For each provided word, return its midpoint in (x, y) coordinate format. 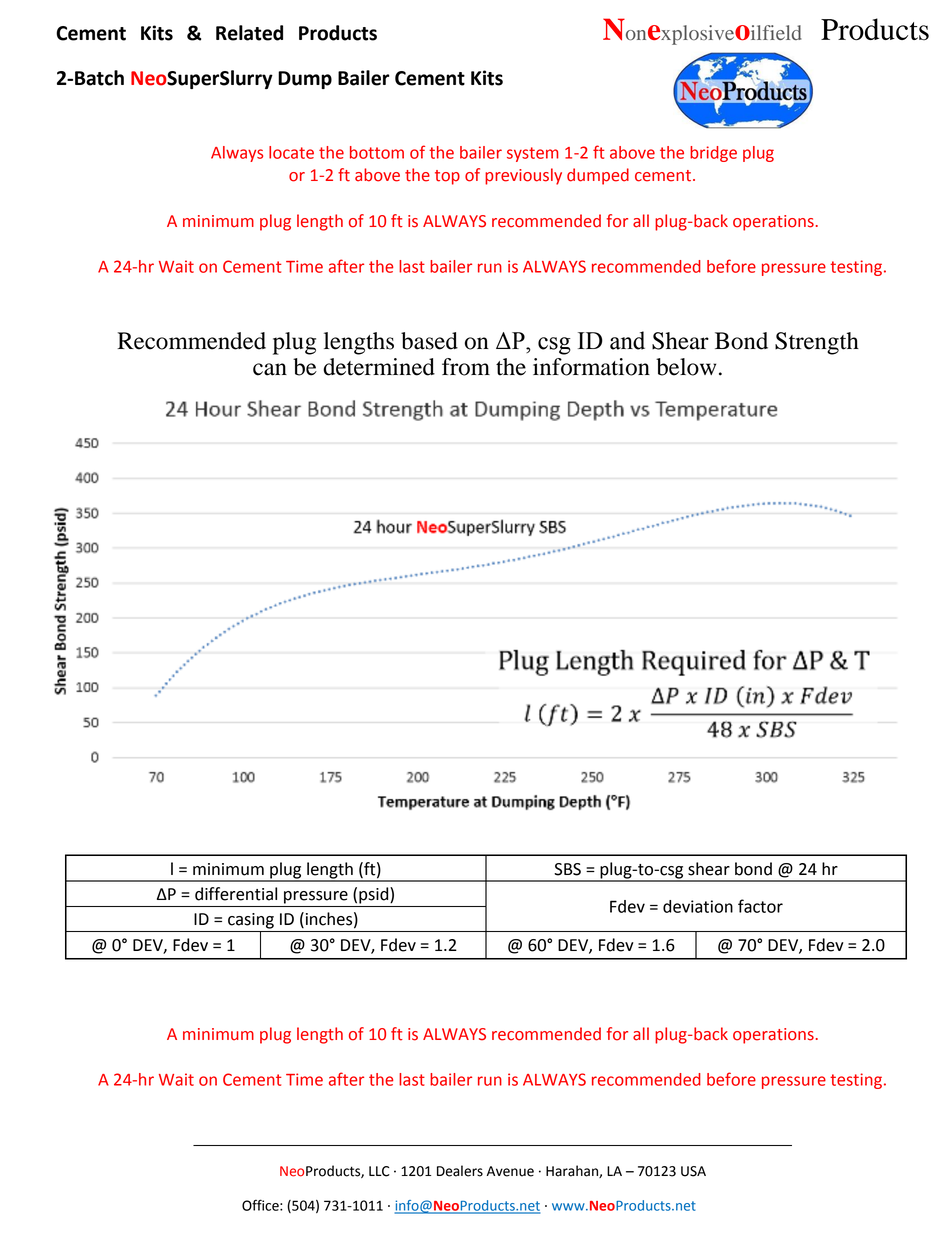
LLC (379, 1171)
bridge (713, 154)
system (532, 154)
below (686, 367)
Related (249, 33)
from (466, 367)
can (270, 369)
